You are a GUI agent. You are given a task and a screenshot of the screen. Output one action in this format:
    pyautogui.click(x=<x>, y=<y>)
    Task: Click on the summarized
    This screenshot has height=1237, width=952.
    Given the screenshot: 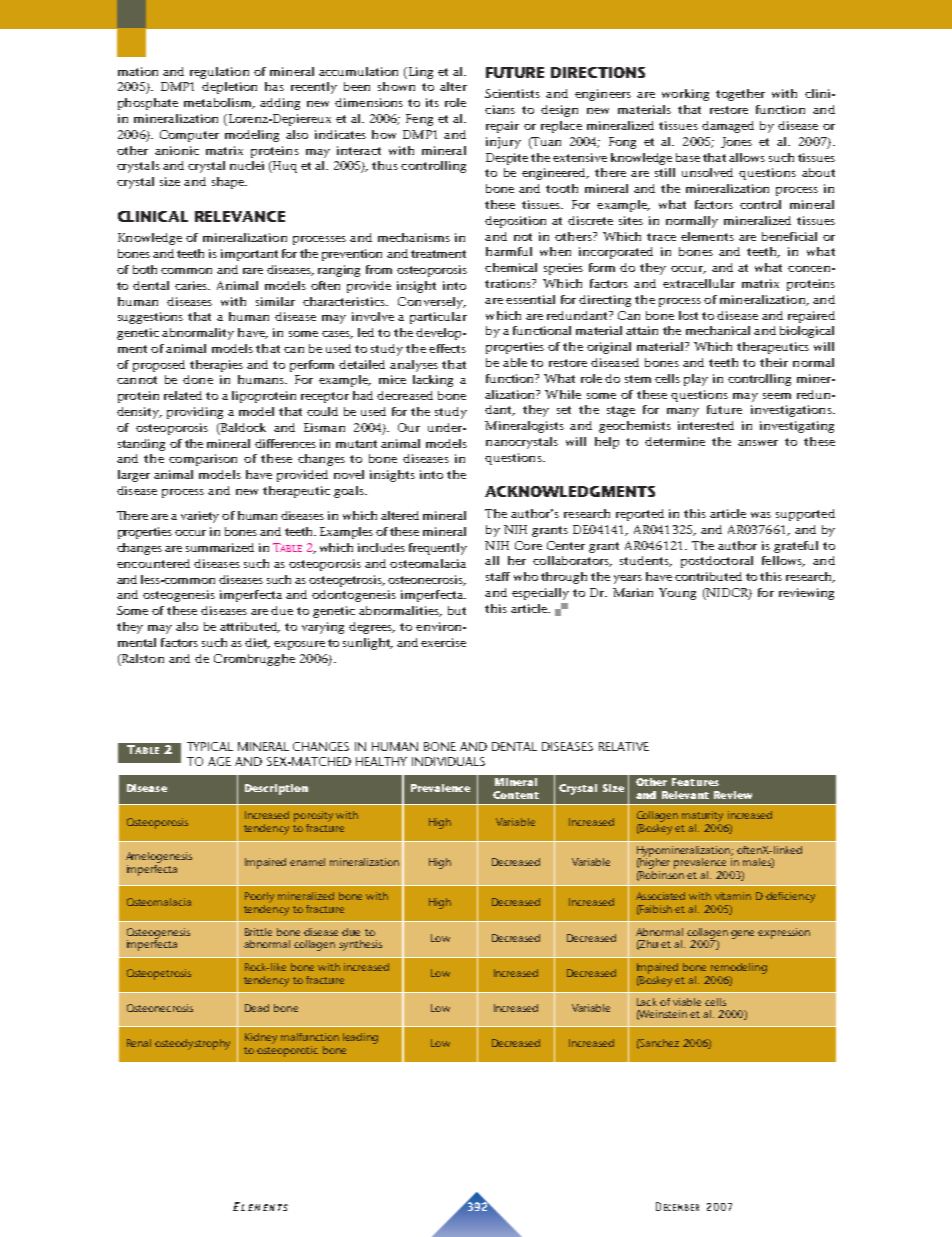 What is the action you would take?
    pyautogui.click(x=220, y=547)
